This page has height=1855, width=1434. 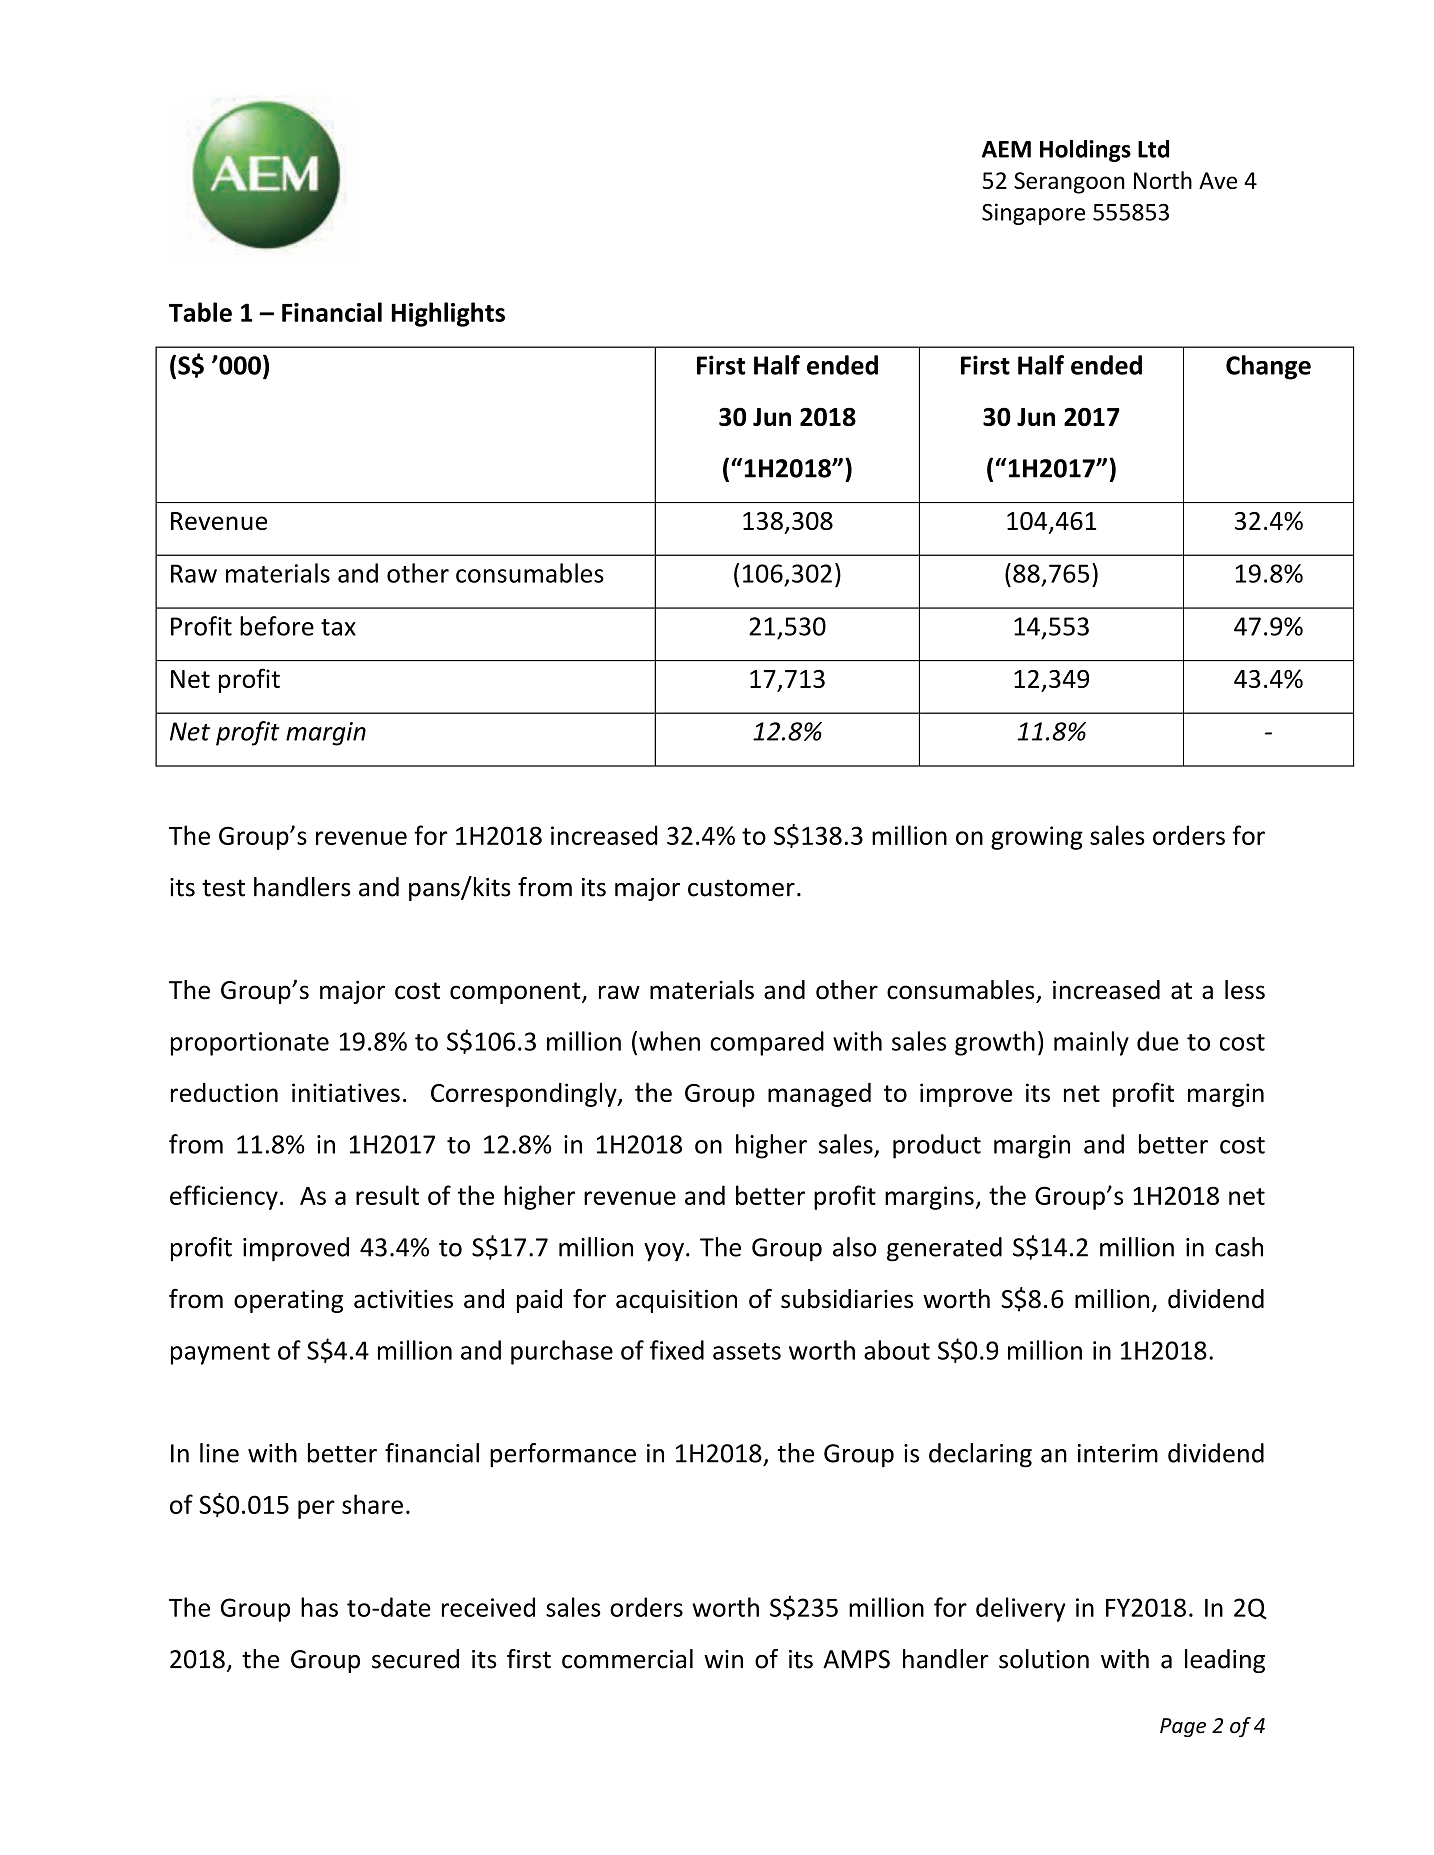 I want to click on AEM, so click(x=1006, y=149).
